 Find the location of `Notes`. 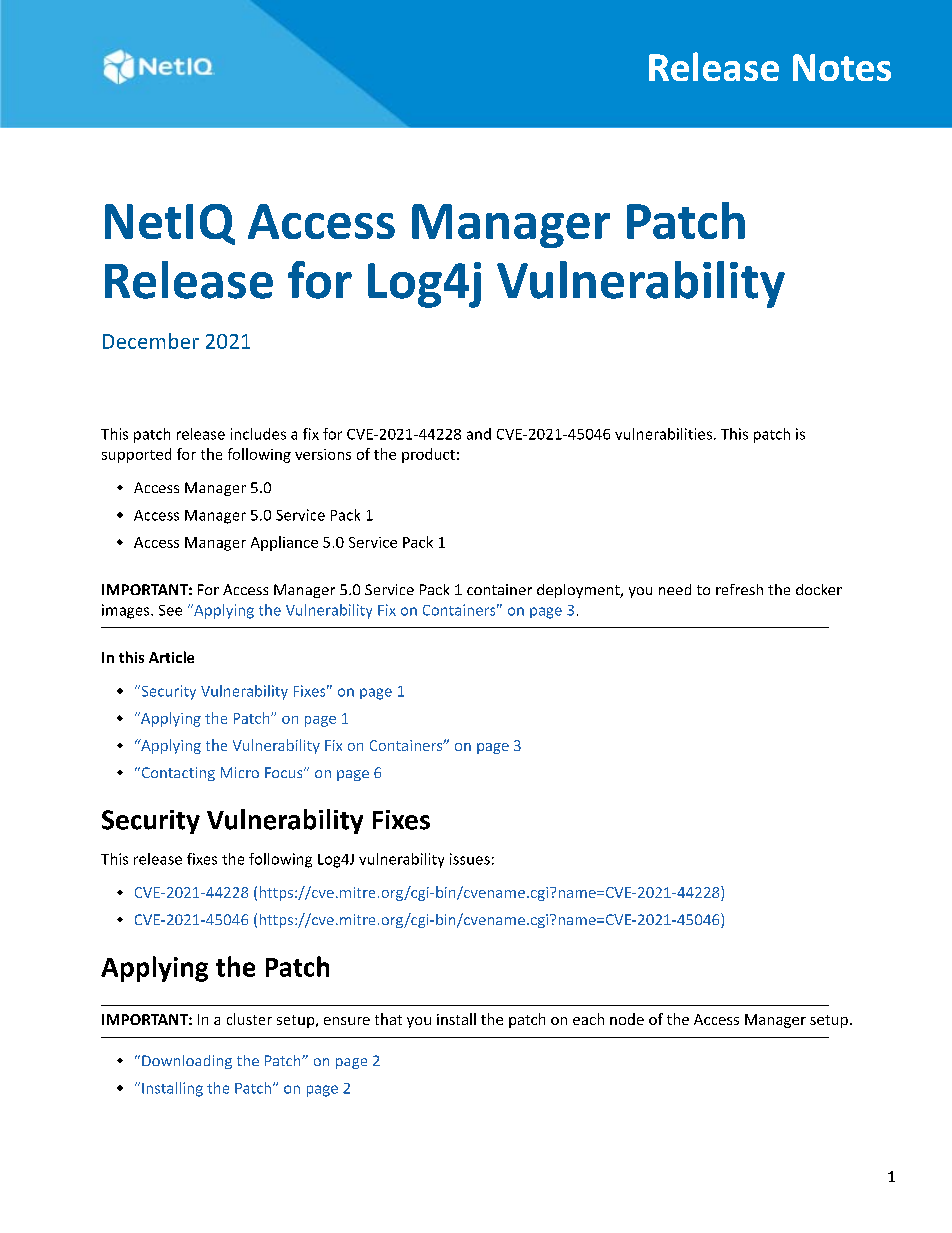

Notes is located at coordinates (842, 67).
